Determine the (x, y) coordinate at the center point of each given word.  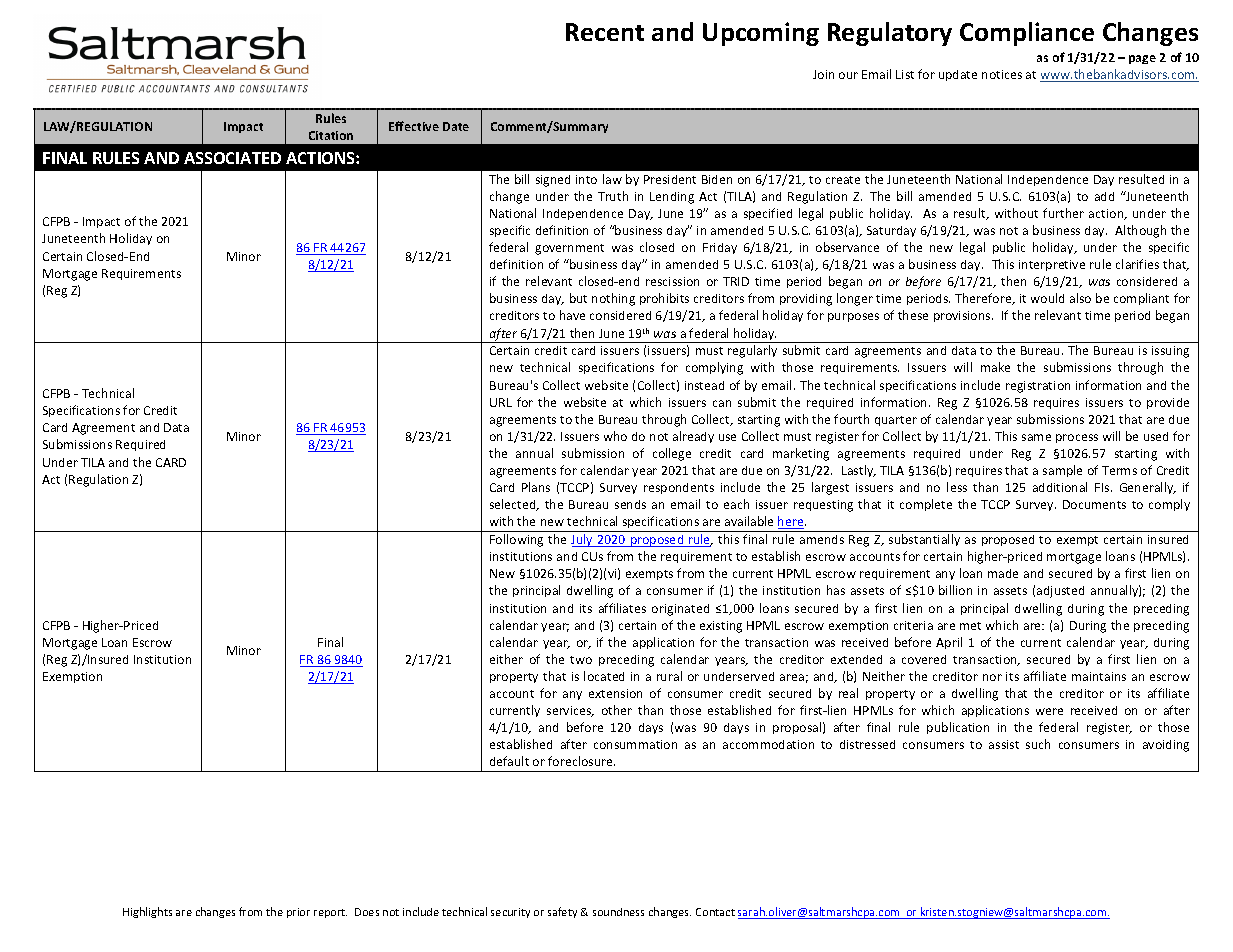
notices (1002, 74)
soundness (618, 912)
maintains (1099, 676)
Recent (605, 32)
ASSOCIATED (232, 158)
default (509, 761)
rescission (672, 281)
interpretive (1052, 265)
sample (1062, 471)
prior (298, 913)
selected (514, 505)
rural (669, 676)
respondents (679, 488)
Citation (331, 135)
